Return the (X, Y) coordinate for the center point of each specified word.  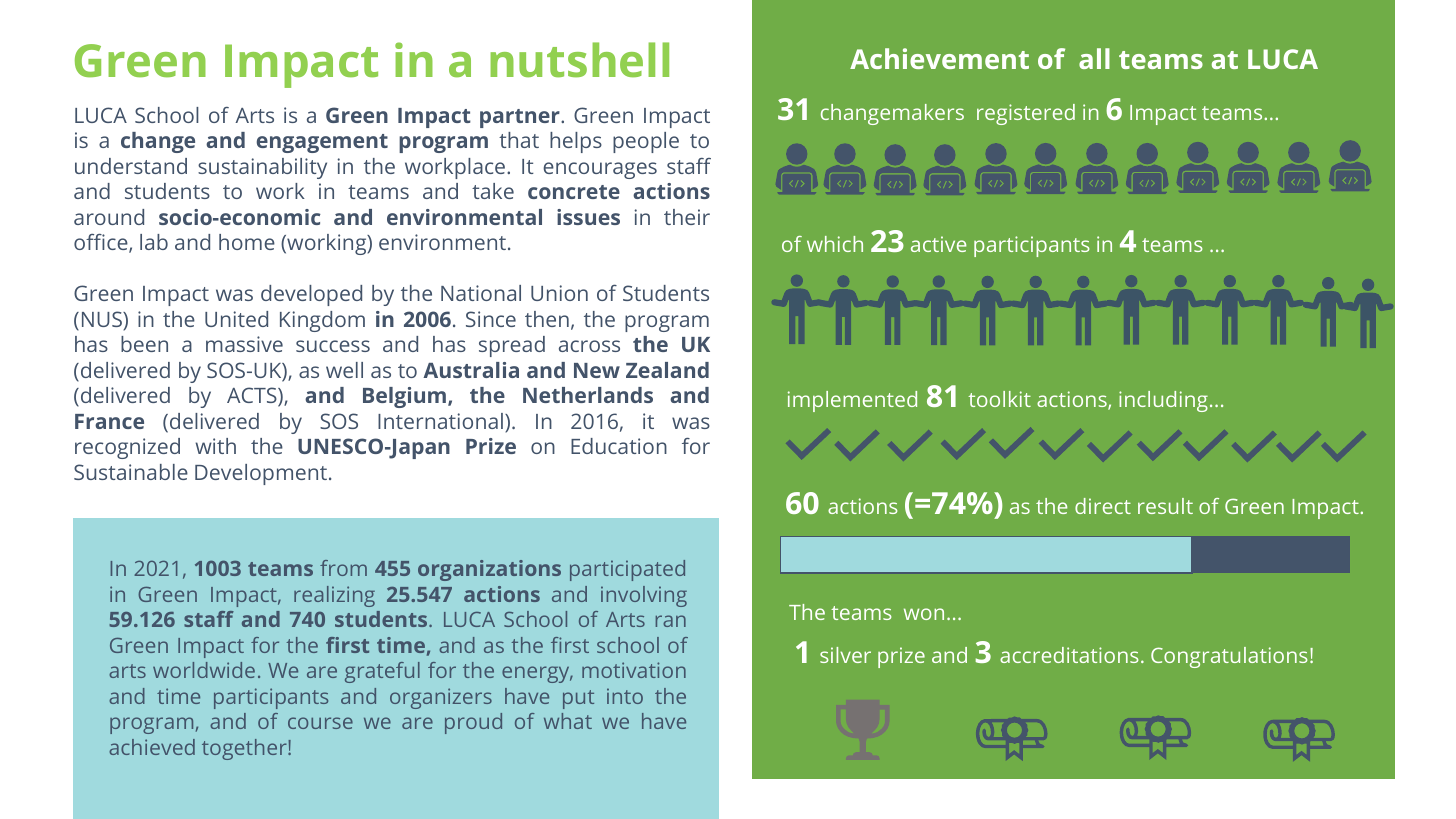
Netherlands (588, 395)
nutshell (579, 60)
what (568, 721)
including (1163, 401)
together (245, 749)
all (1094, 58)
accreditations (1069, 655)
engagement (322, 143)
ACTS (253, 397)
